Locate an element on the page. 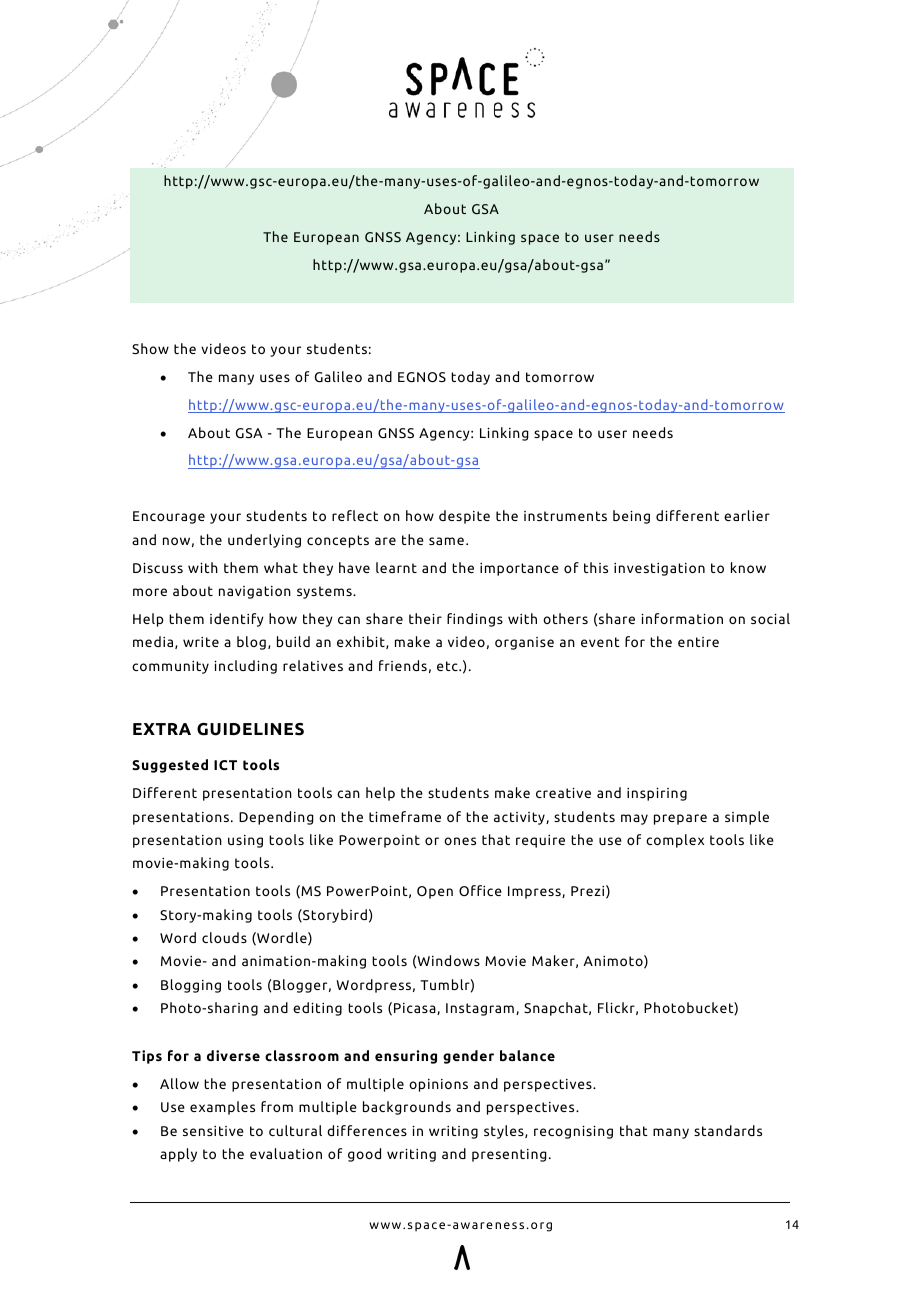 The image size is (924, 1309). earlier is located at coordinates (747, 515).
